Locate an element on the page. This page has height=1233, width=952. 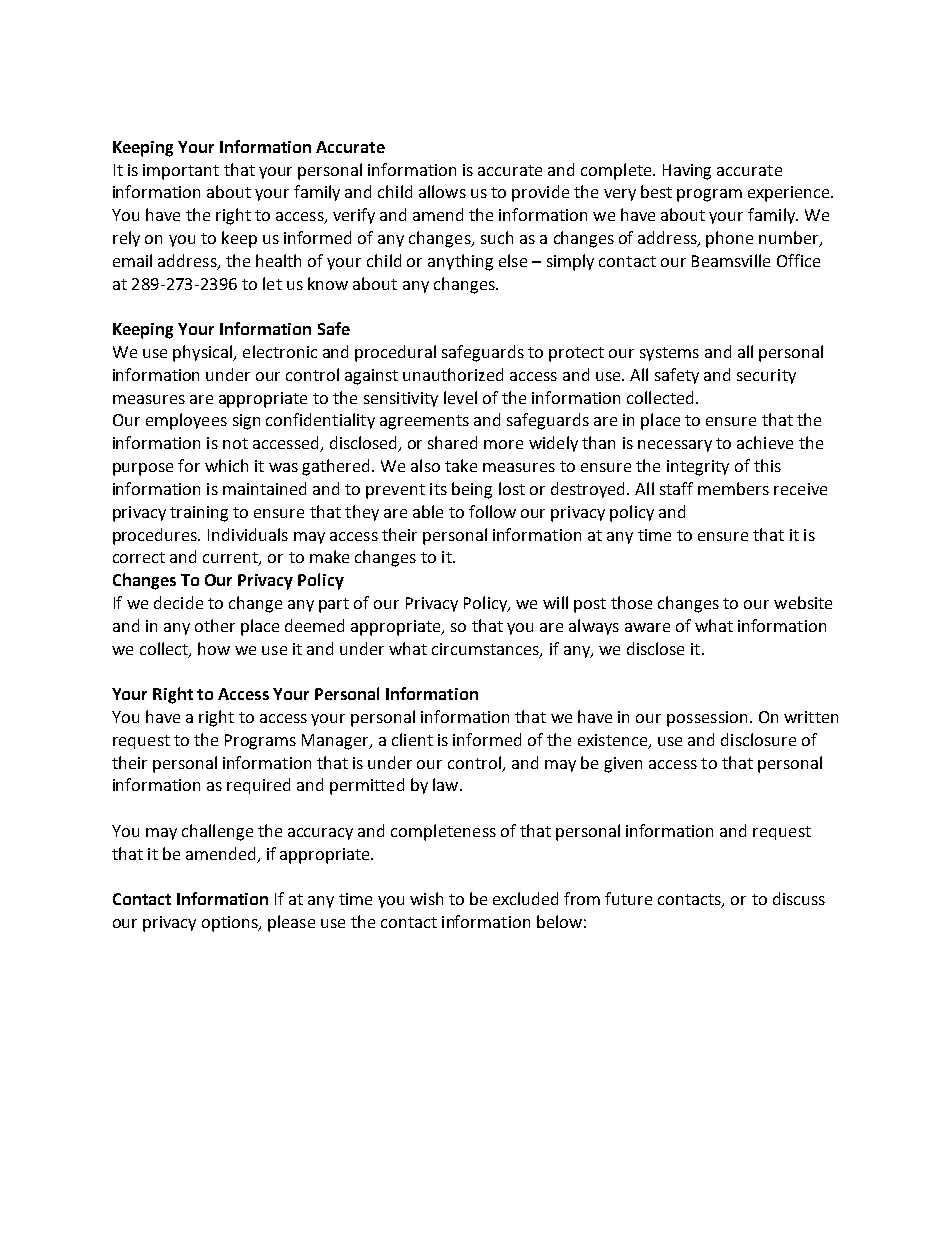
Having is located at coordinates (687, 172).
